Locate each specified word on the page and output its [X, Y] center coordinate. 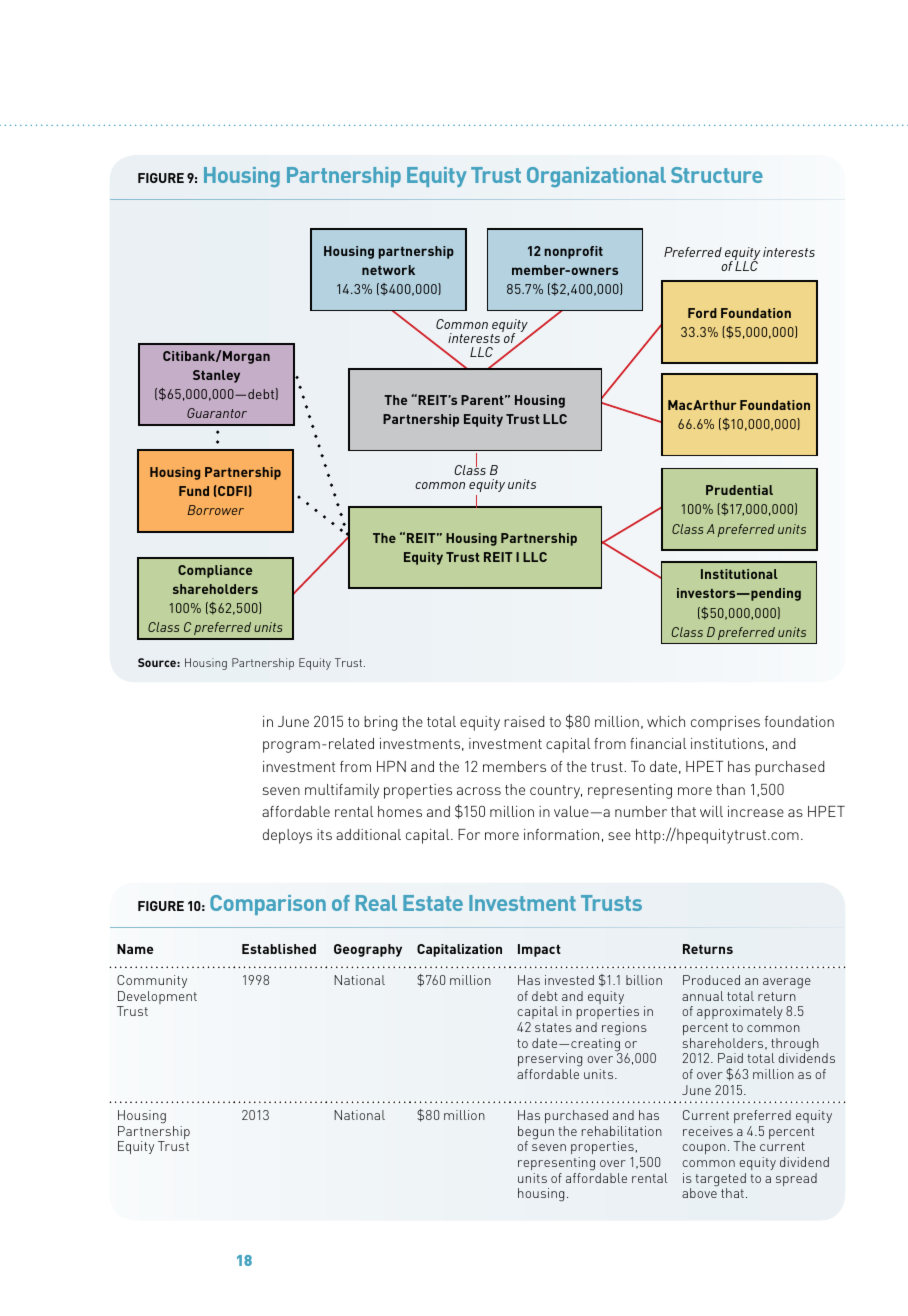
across [479, 791]
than [730, 789]
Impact [539, 950]
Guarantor [217, 413]
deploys [287, 836]
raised [524, 721]
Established [279, 949]
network [388, 270]
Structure [717, 175]
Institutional [739, 574]
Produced [711, 980]
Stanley [216, 376]
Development [157, 999]
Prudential [739, 490]
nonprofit [574, 252]
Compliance [215, 571]
